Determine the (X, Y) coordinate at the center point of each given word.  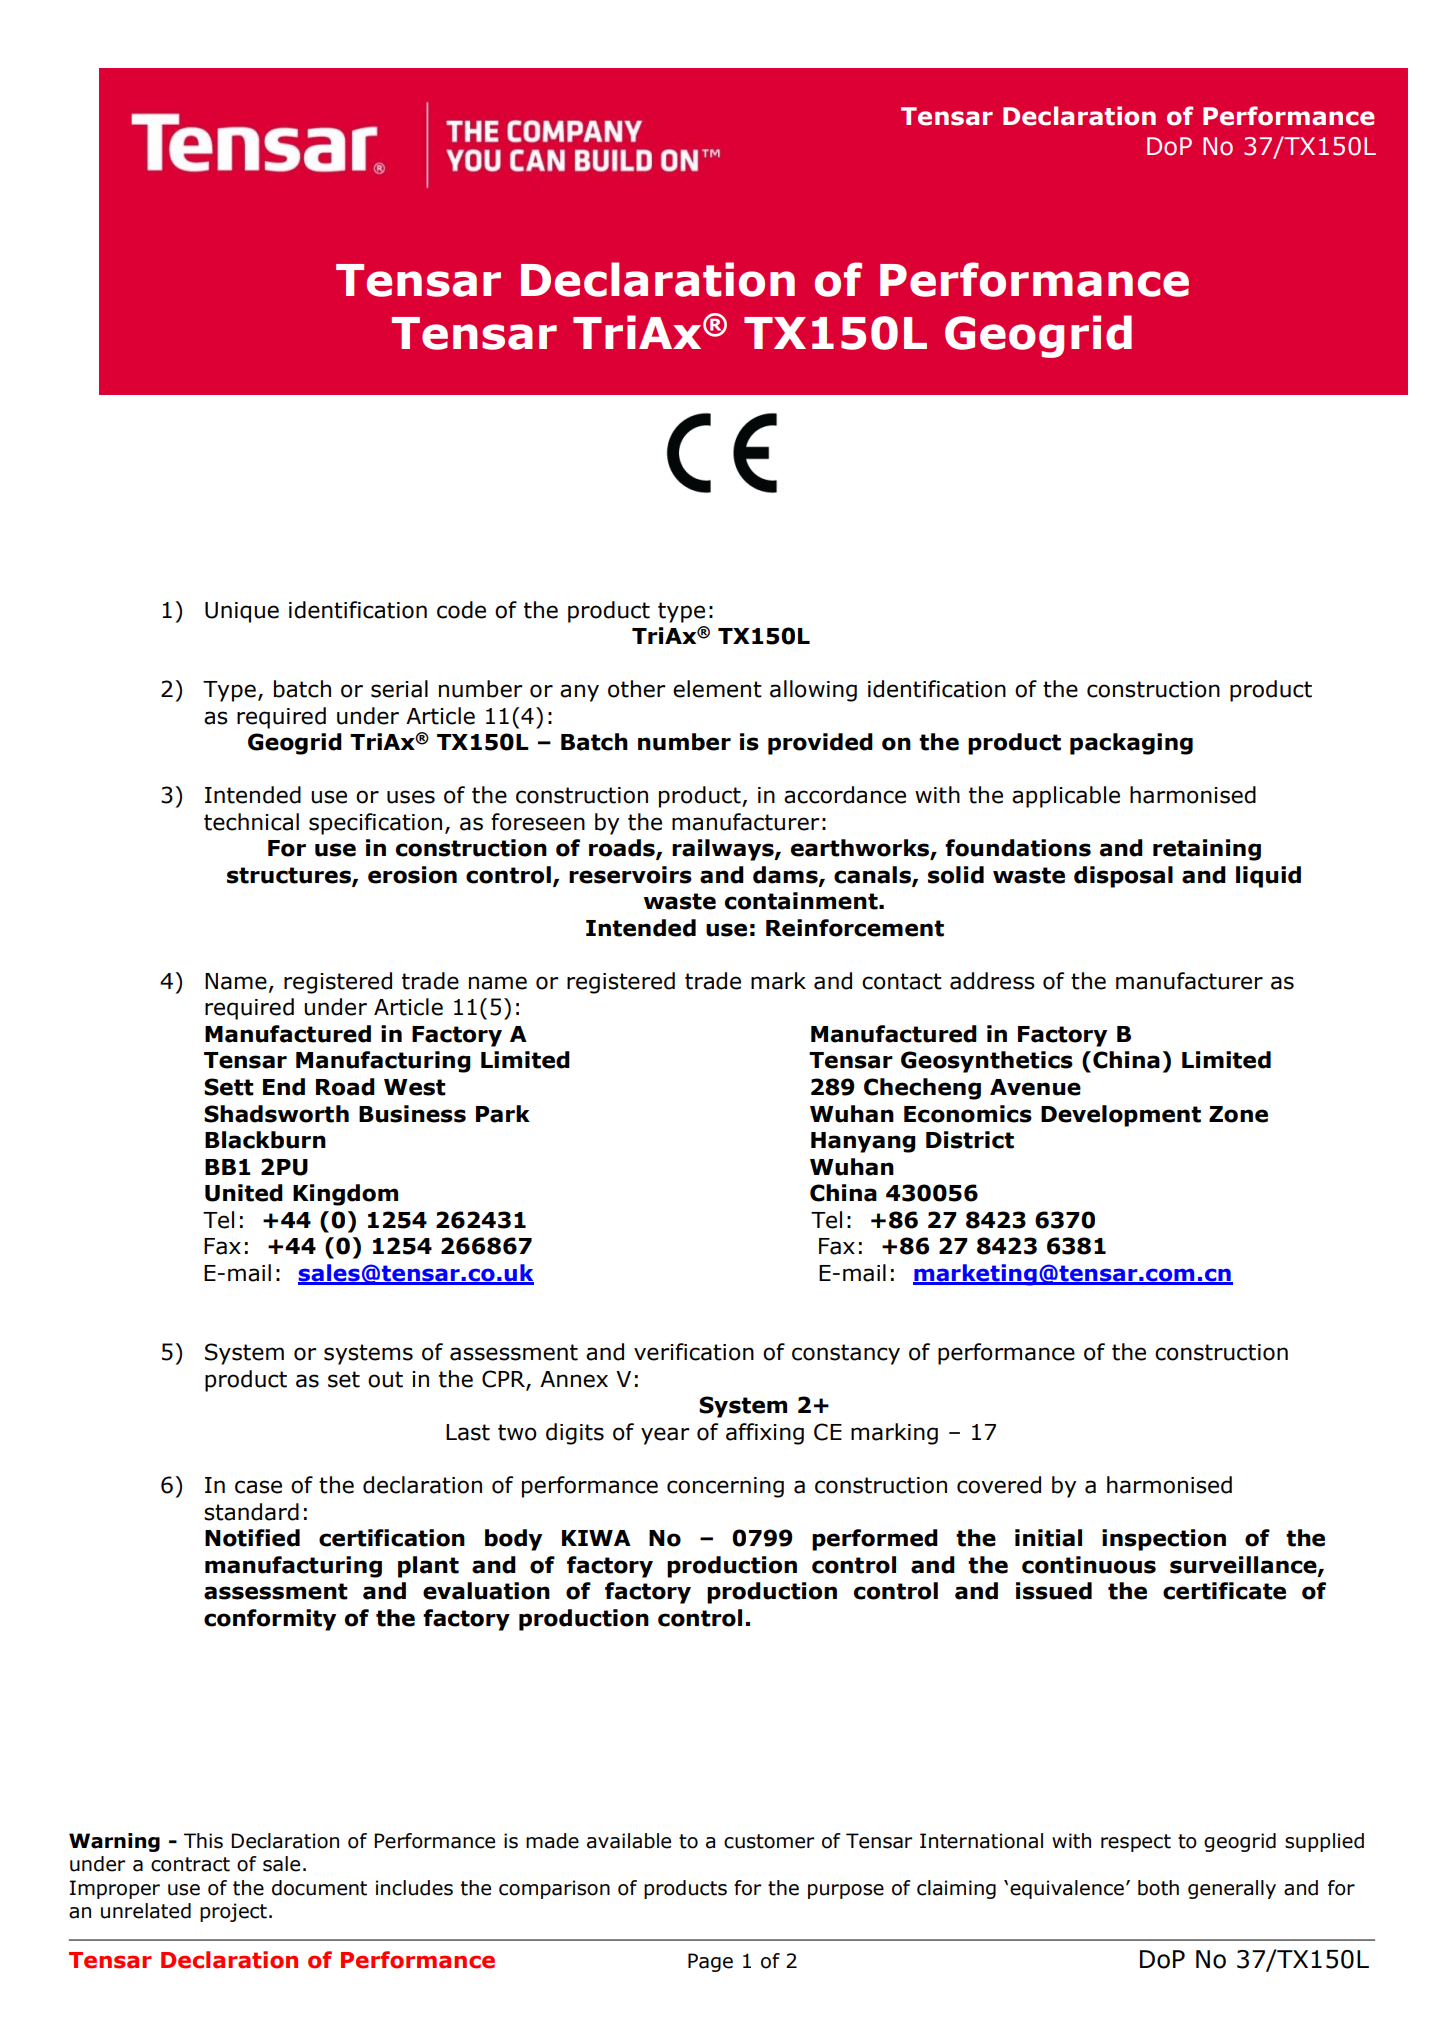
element (717, 689)
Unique (242, 612)
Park (503, 1114)
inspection (1164, 1540)
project (233, 1912)
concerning (725, 1487)
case (258, 1487)
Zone (1238, 1114)
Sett (229, 1087)
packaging (1131, 744)
